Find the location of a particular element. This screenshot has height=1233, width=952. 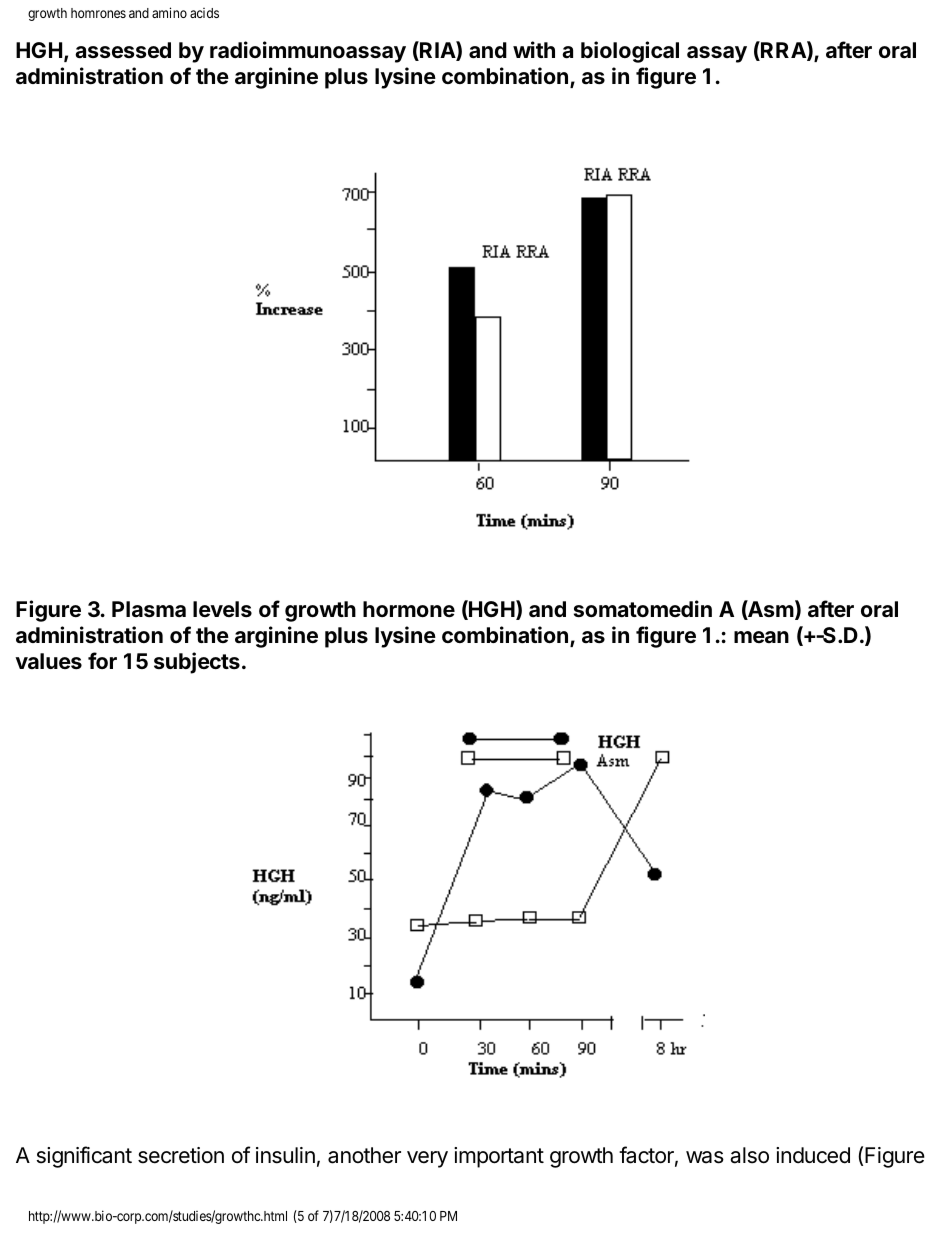

hormone is located at coordinates (409, 609).
